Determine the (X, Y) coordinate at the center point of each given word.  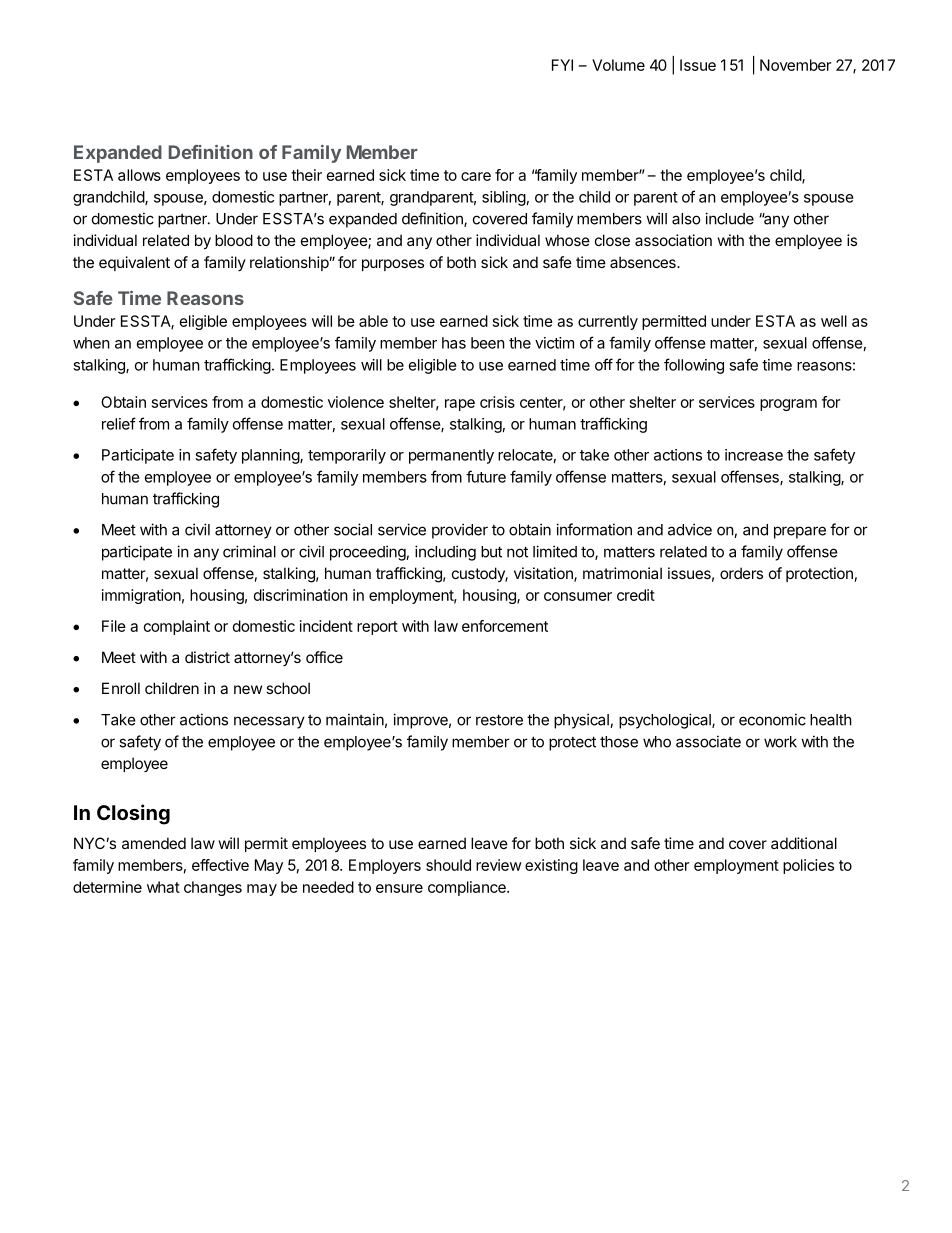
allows (139, 175)
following (694, 366)
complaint (177, 627)
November (795, 65)
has (454, 343)
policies (808, 866)
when (91, 343)
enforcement (505, 626)
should (448, 865)
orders (741, 573)
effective (220, 865)
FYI (562, 65)
